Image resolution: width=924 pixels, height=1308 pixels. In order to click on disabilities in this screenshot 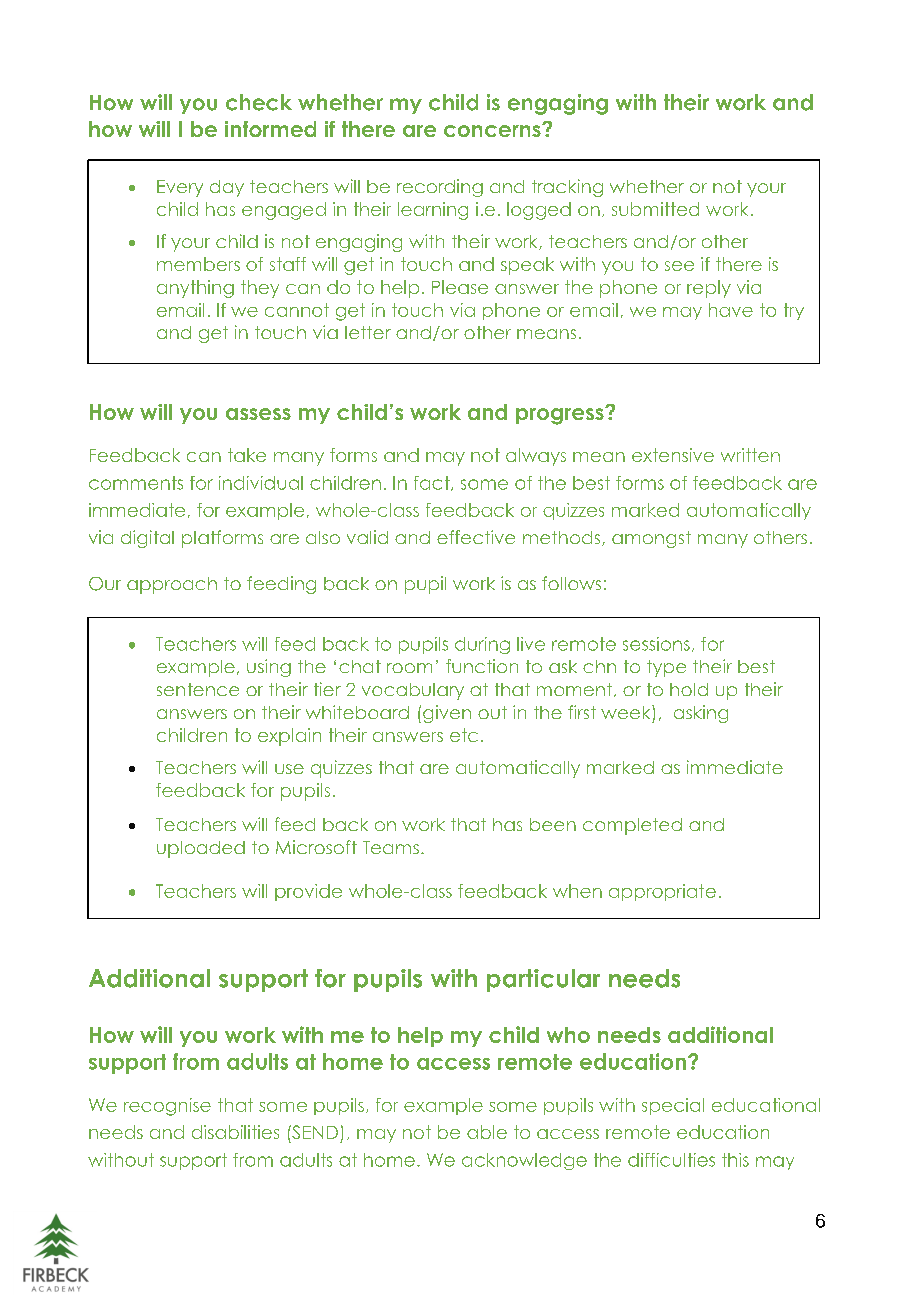, I will do `click(235, 1132)`.
